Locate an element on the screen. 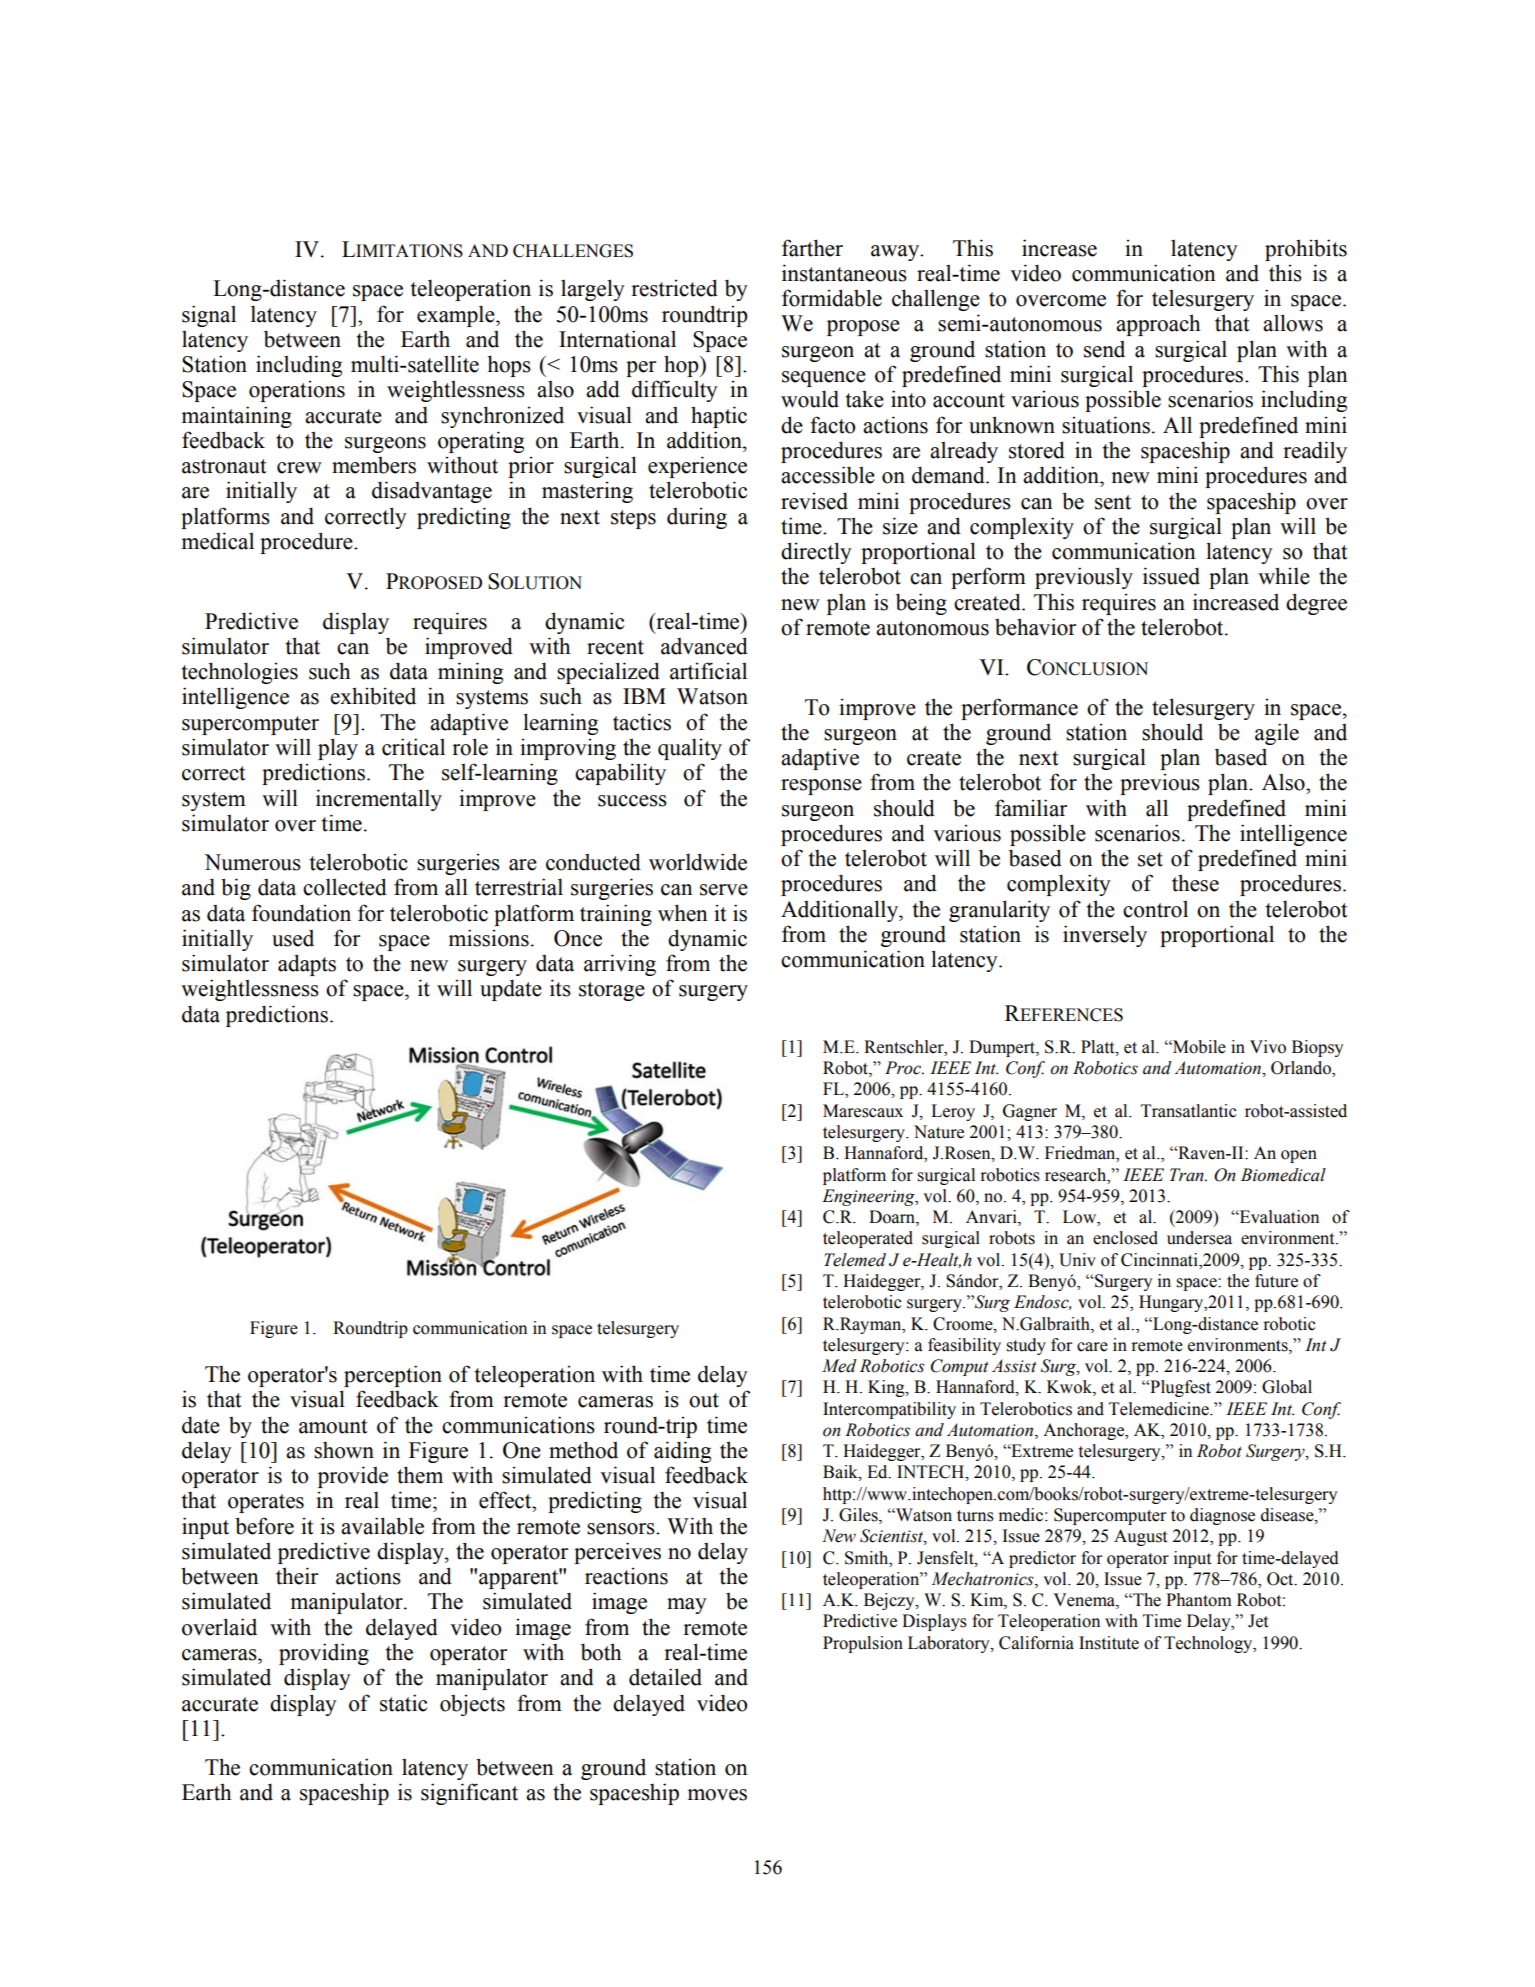 Image resolution: width=1535 pixels, height=1987 pixels. example is located at coordinates (457, 316).
